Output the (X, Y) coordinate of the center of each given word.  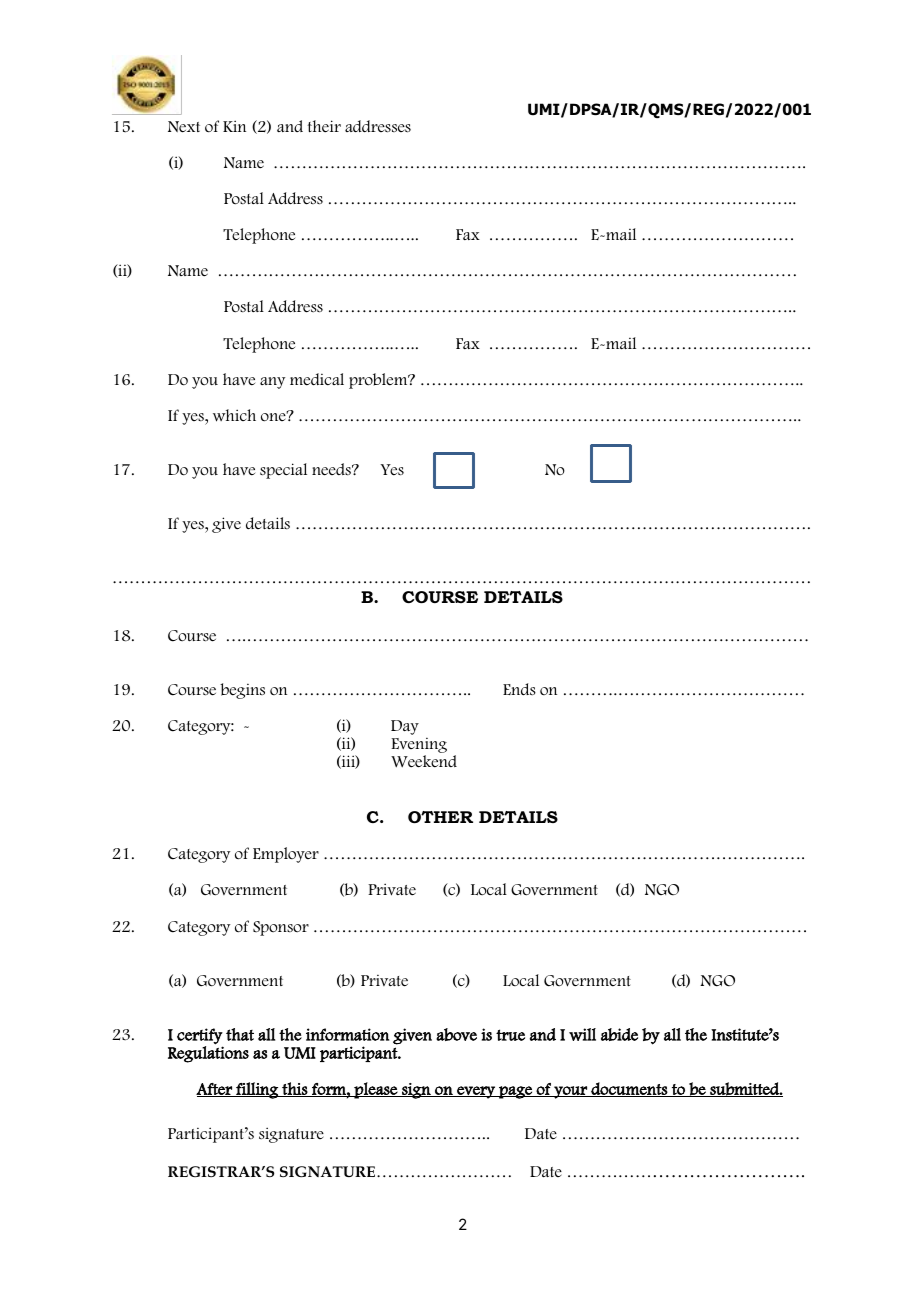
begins (242, 691)
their (324, 126)
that (240, 1034)
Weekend (424, 761)
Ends (519, 689)
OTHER (440, 817)
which (234, 415)
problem (379, 381)
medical (317, 379)
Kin (234, 126)
